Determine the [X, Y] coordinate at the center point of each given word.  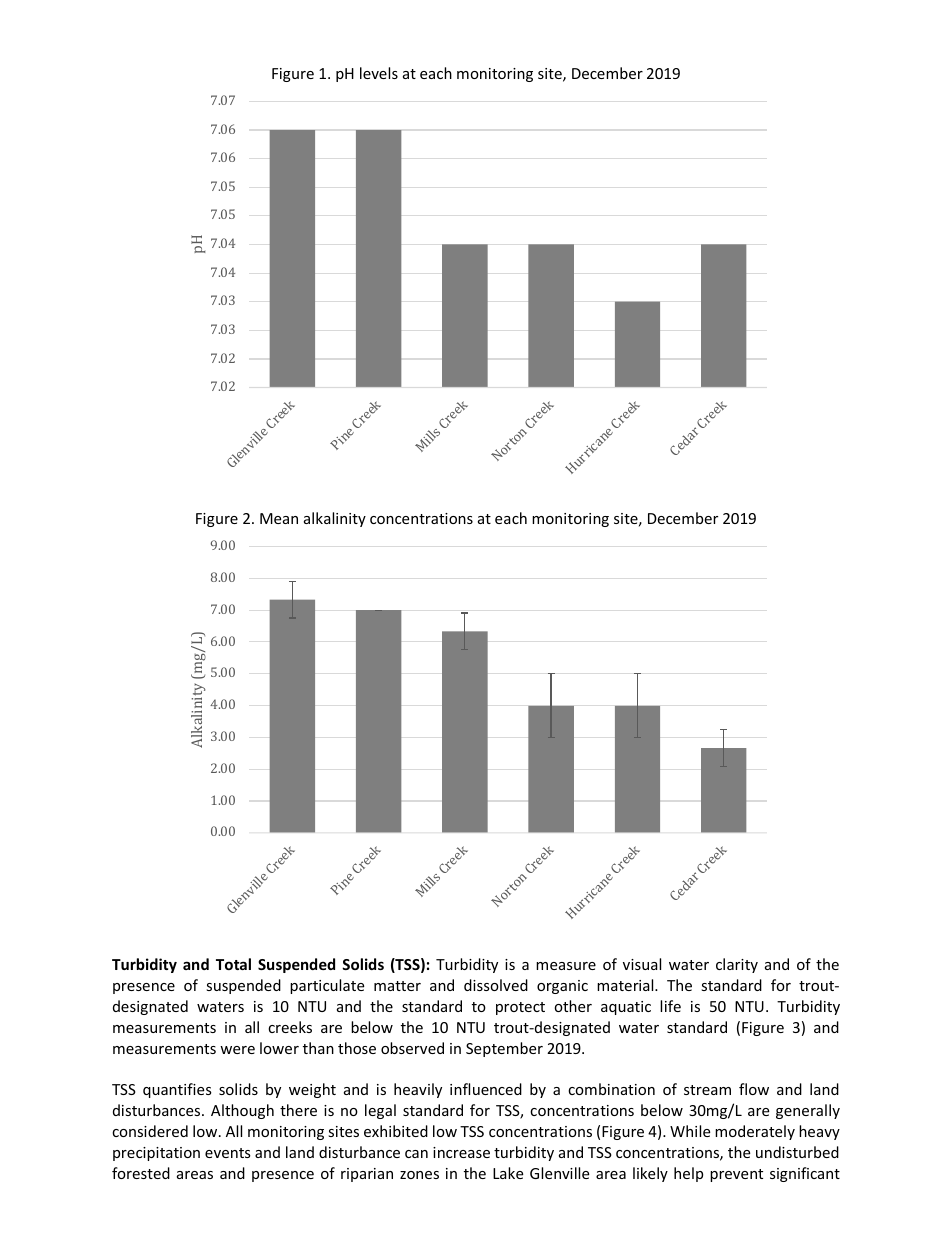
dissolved [496, 985]
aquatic [626, 1008]
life [670, 1006]
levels [379, 73]
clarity [737, 965]
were [237, 1050]
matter [397, 986]
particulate [327, 986]
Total [233, 964]
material [626, 985]
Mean [279, 518]
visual [642, 964]
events [228, 1153]
